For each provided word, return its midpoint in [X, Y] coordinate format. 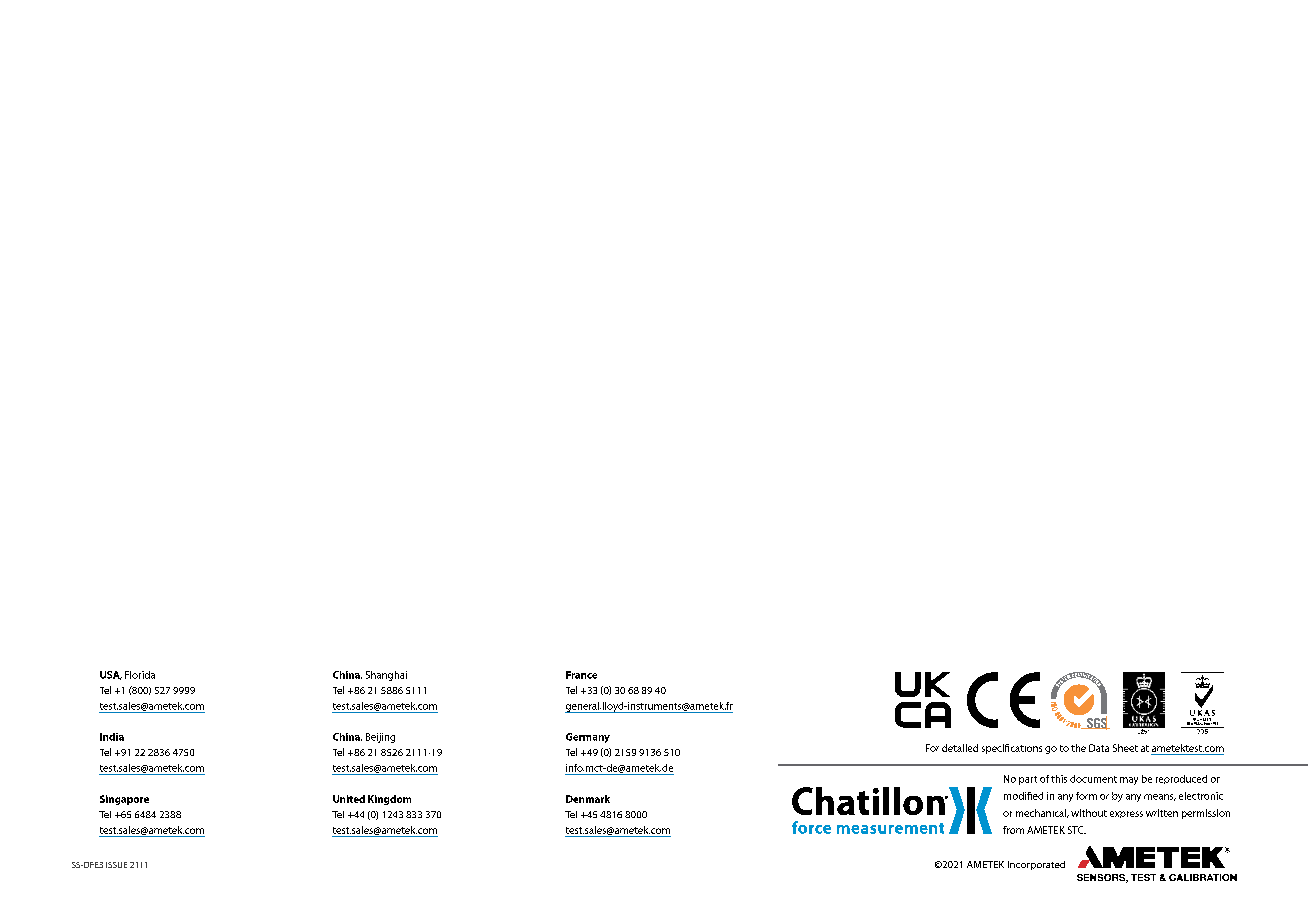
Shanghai [386, 676]
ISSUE [116, 865]
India [112, 737]
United [349, 799]
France [581, 675]
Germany [588, 738]
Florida [140, 675]
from [1013, 830]
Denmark [588, 799]
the [1078, 748]
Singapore [124, 800]
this [1059, 779]
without [1089, 813]
